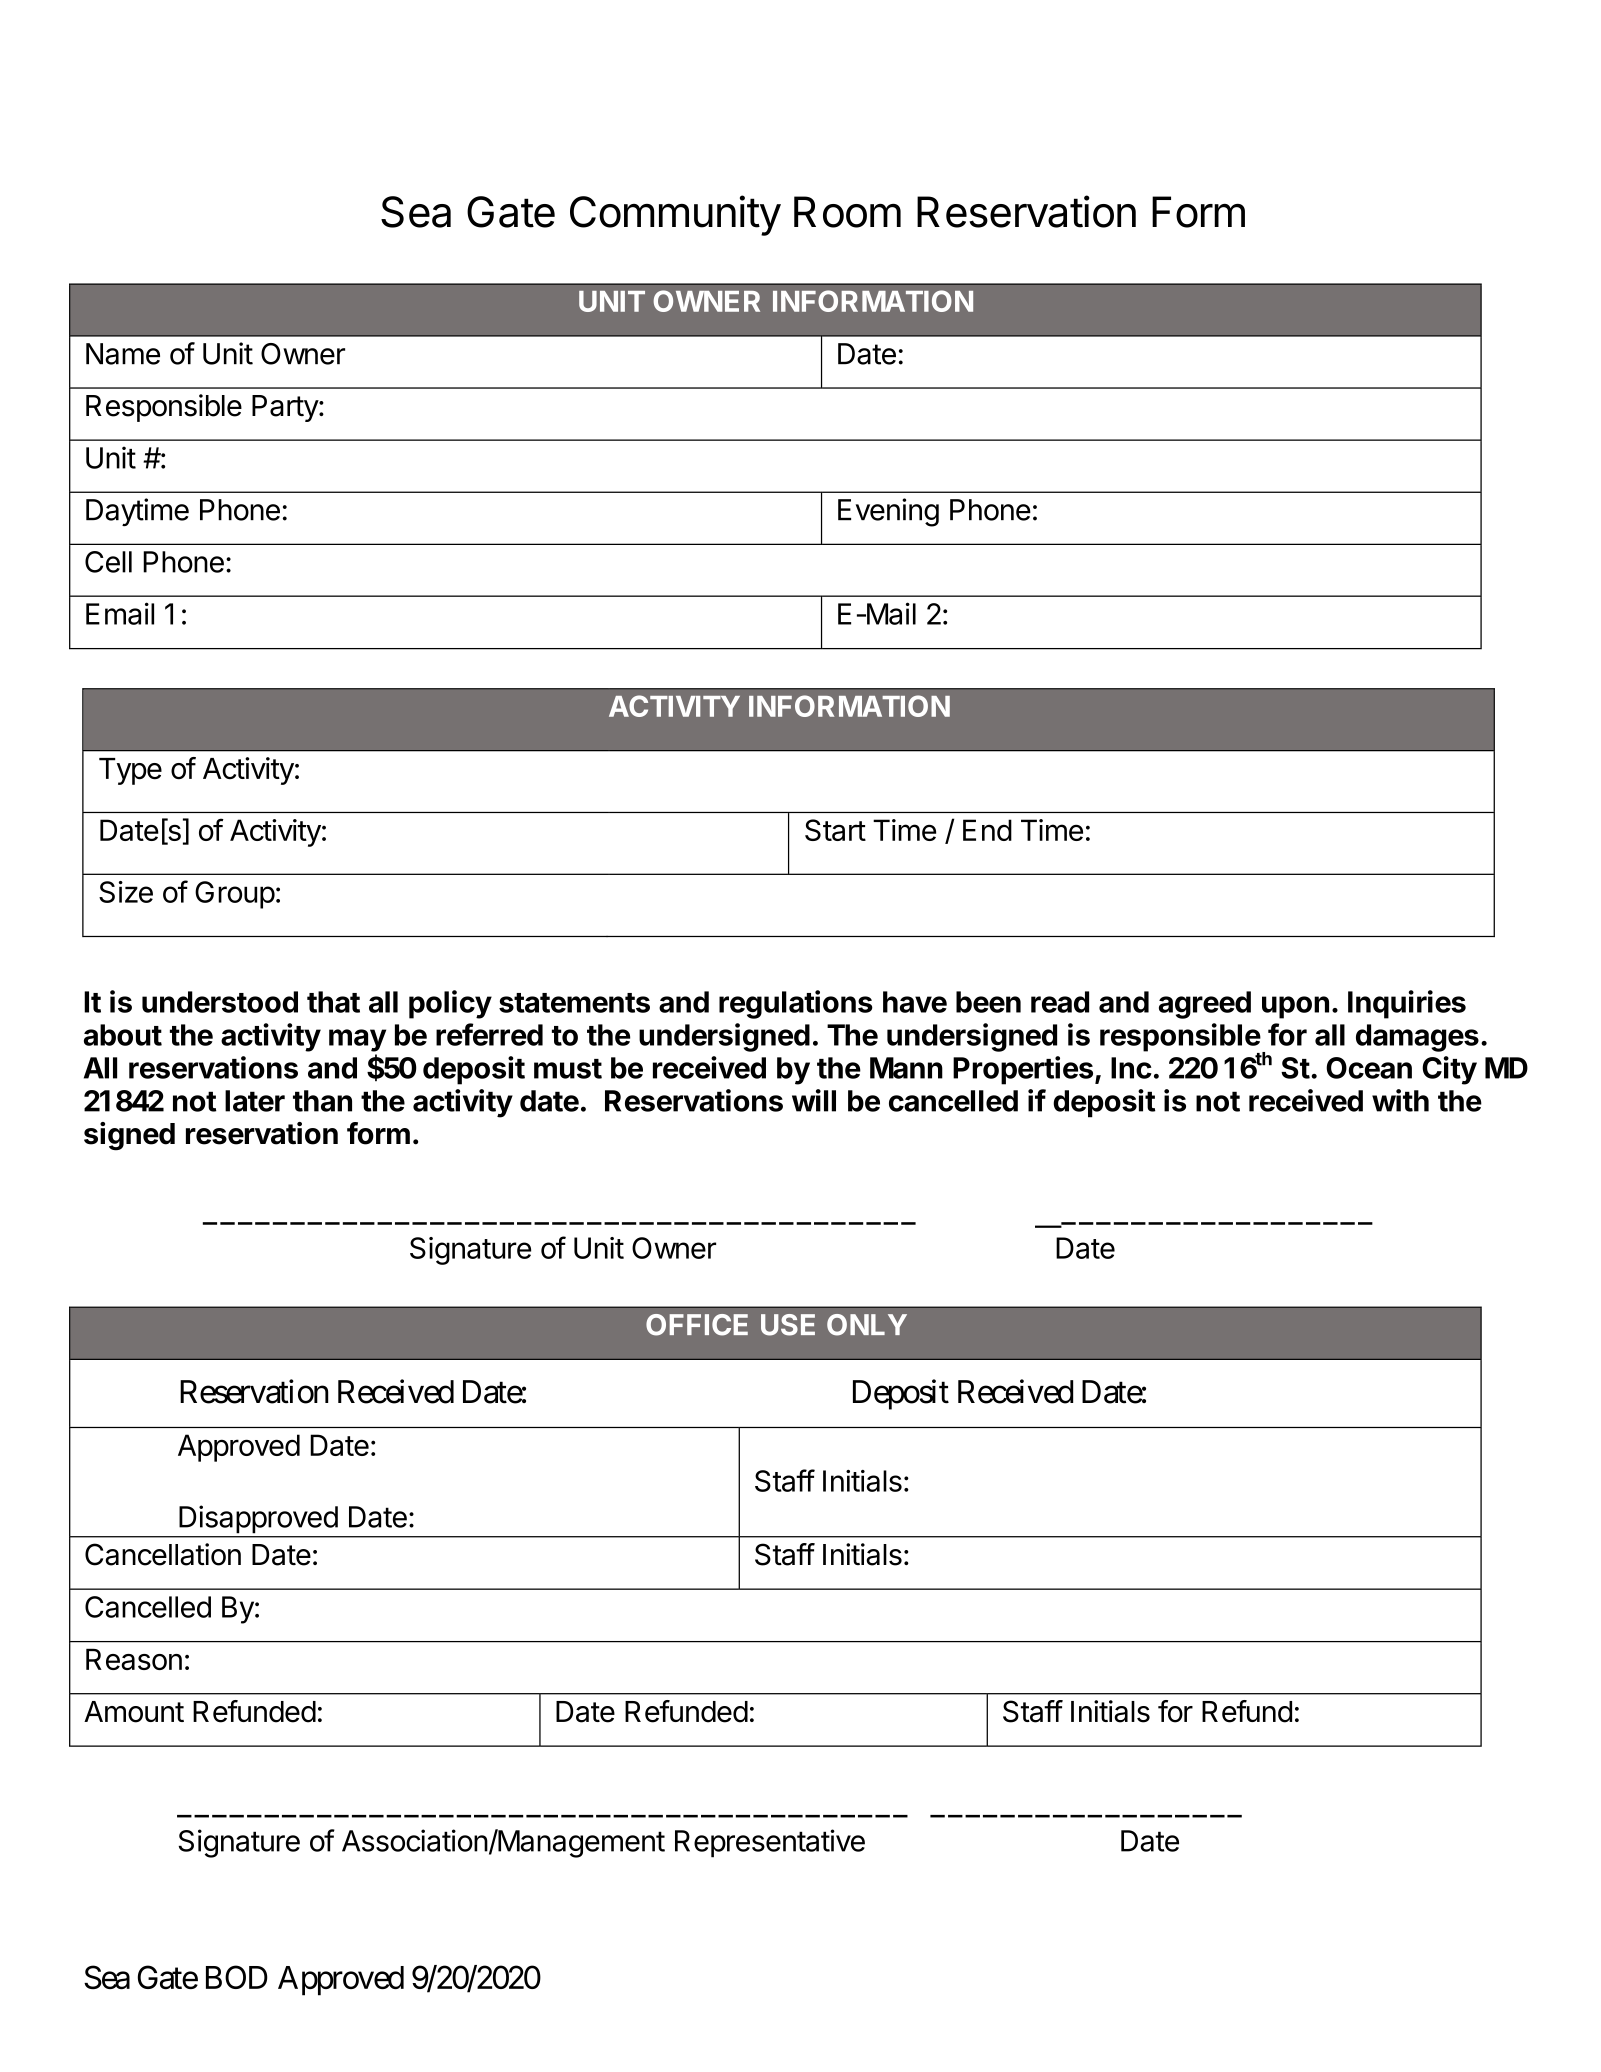 Image resolution: width=1601 pixels, height=2072 pixels. Describe the element at coordinates (255, 1101) in the image. I see `later` at that location.
